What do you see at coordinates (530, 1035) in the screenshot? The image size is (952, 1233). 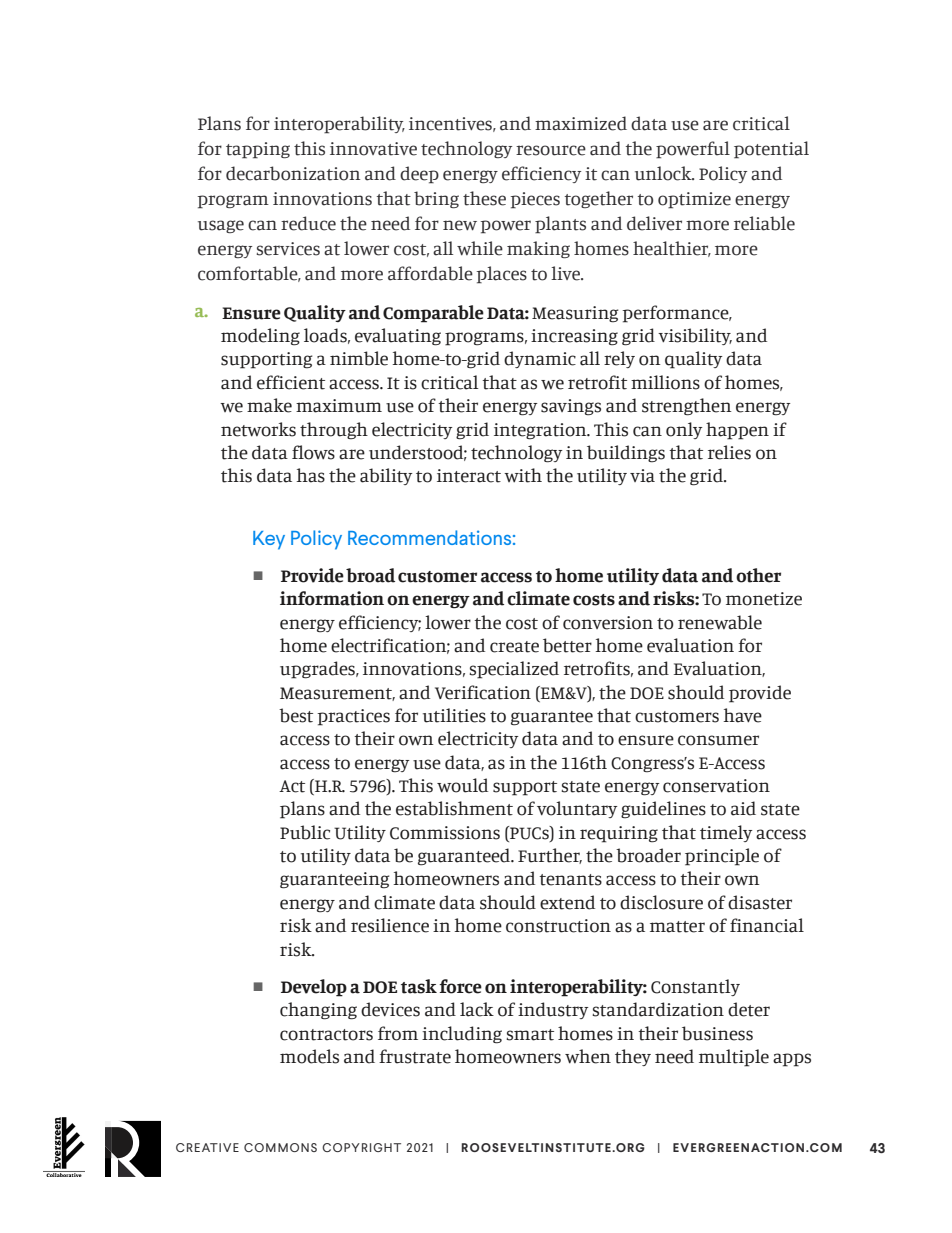 I see `smart` at bounding box center [530, 1035].
